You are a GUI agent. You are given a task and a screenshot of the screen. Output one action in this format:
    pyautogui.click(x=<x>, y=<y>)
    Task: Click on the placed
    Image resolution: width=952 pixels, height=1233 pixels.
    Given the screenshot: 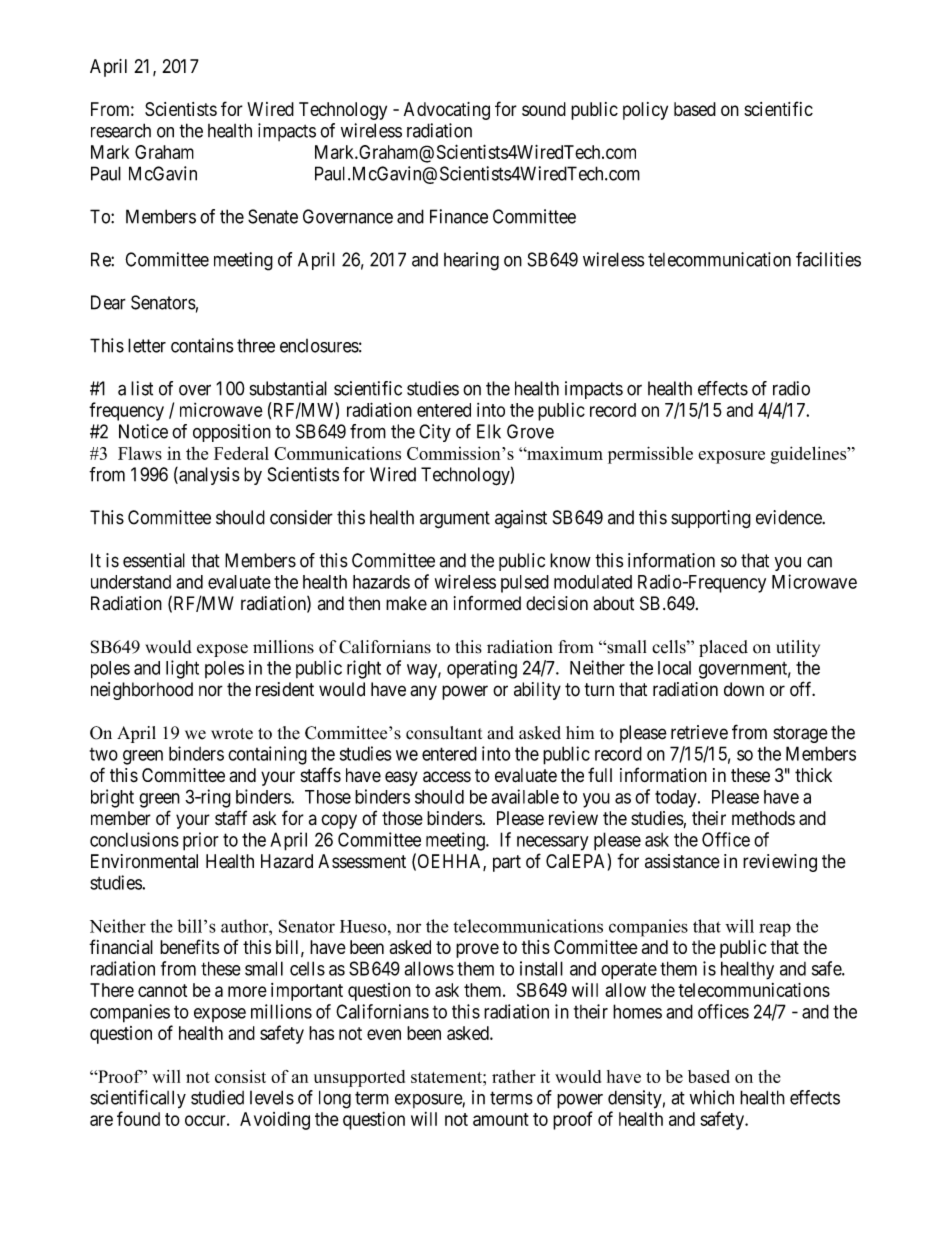 What is the action you would take?
    pyautogui.click(x=723, y=648)
